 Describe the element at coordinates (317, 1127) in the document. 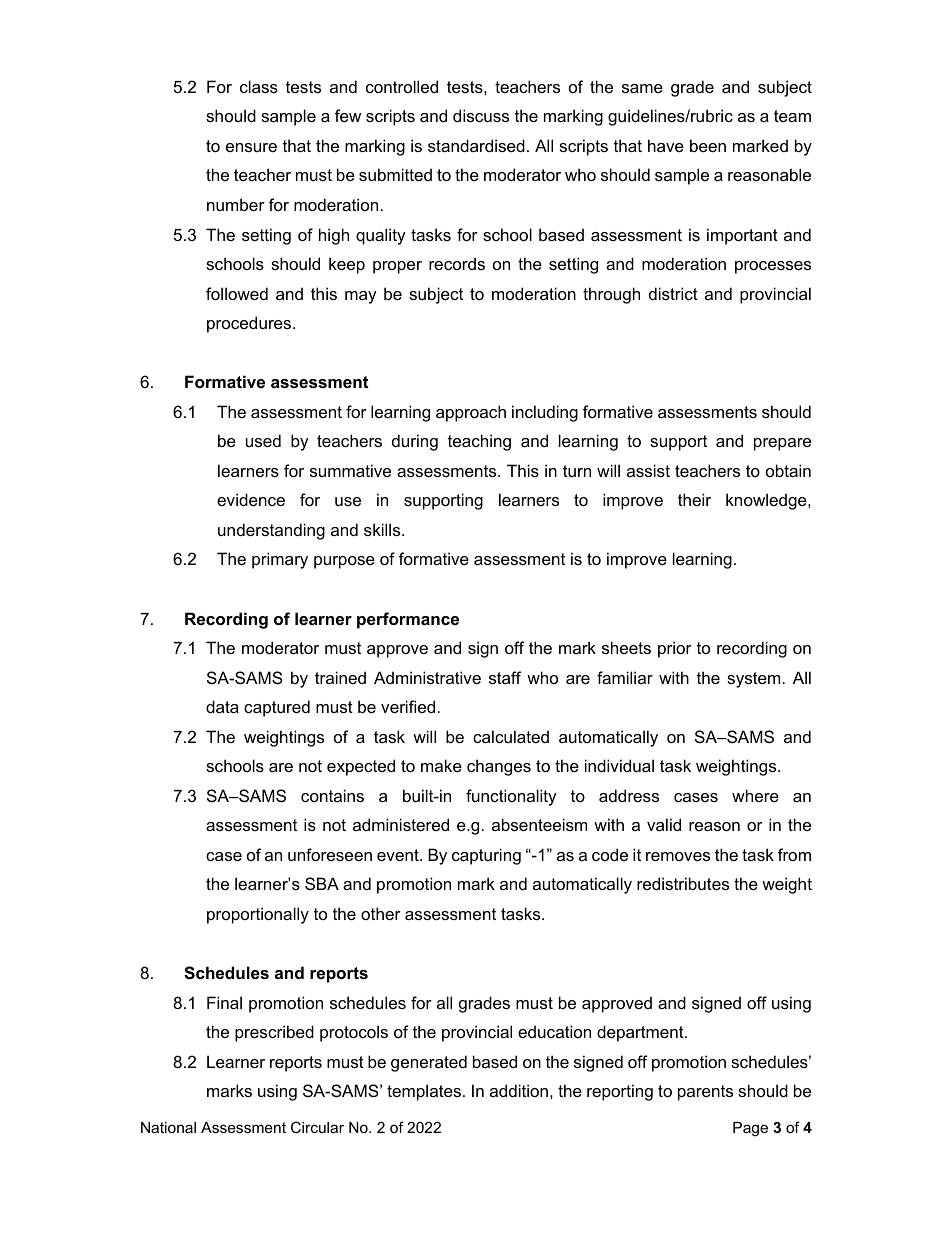

I see `Circular` at that location.
